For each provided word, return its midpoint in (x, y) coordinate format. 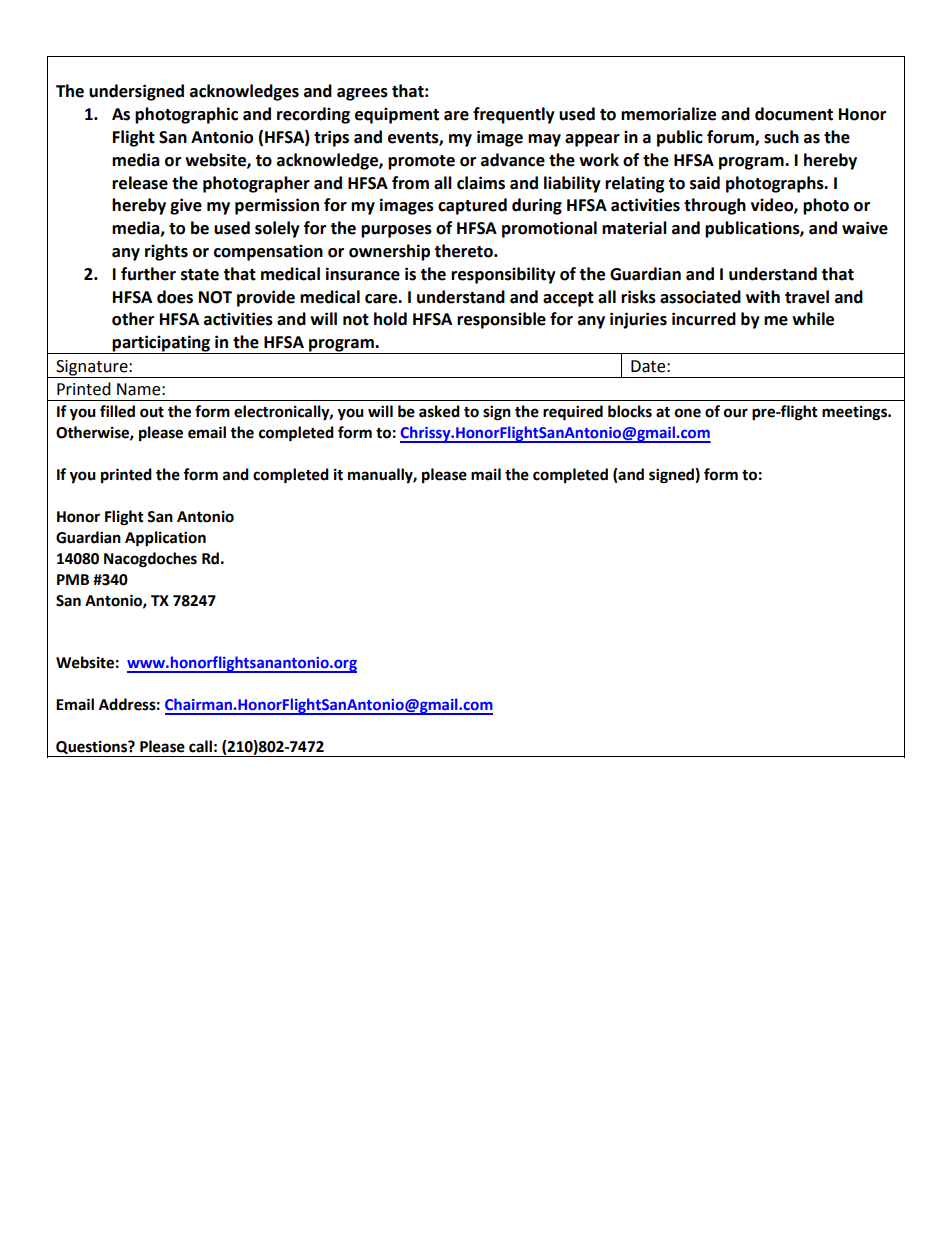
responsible (501, 320)
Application (165, 539)
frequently (514, 115)
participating (162, 344)
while (813, 319)
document (794, 114)
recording (313, 115)
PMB (73, 579)
